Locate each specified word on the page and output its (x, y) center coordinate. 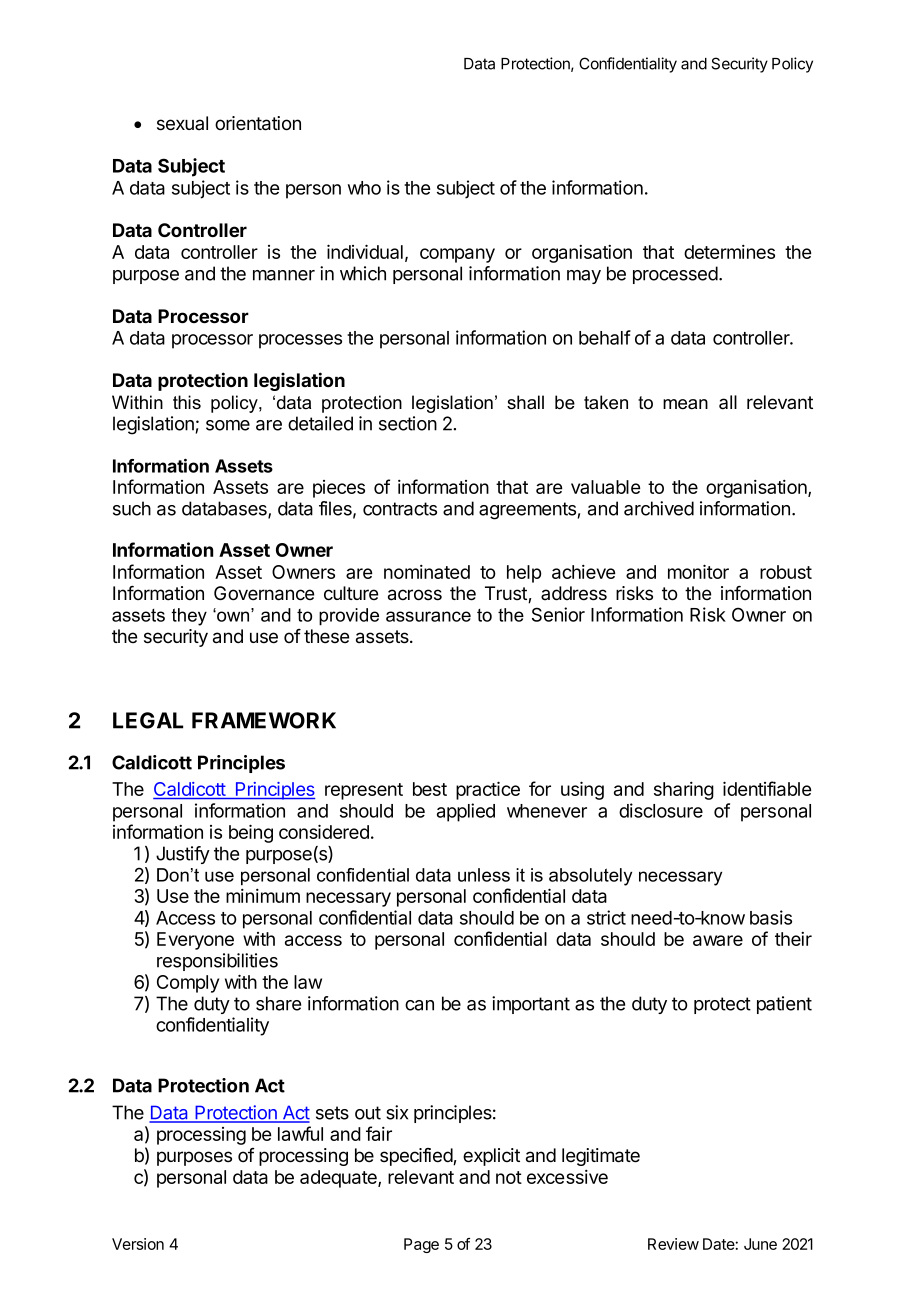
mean (685, 404)
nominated (427, 572)
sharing (684, 791)
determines (729, 252)
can (419, 1005)
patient (784, 1005)
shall (525, 402)
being (251, 833)
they (189, 617)
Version (138, 1244)
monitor (698, 571)
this (187, 402)
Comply (188, 984)
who (364, 188)
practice (488, 790)
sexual (182, 123)
